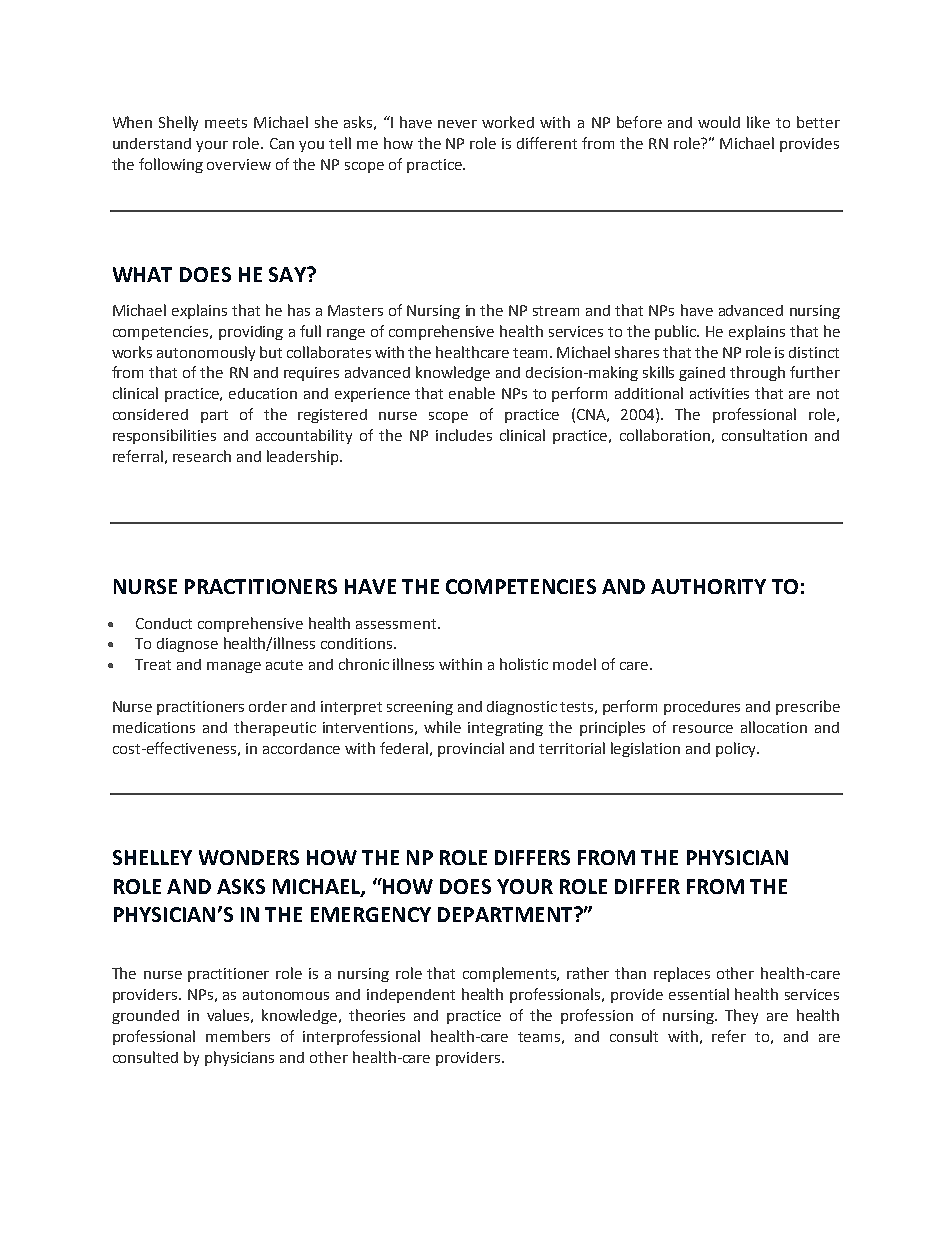  What do you see at coordinates (758, 122) in the screenshot?
I see `like` at bounding box center [758, 122].
